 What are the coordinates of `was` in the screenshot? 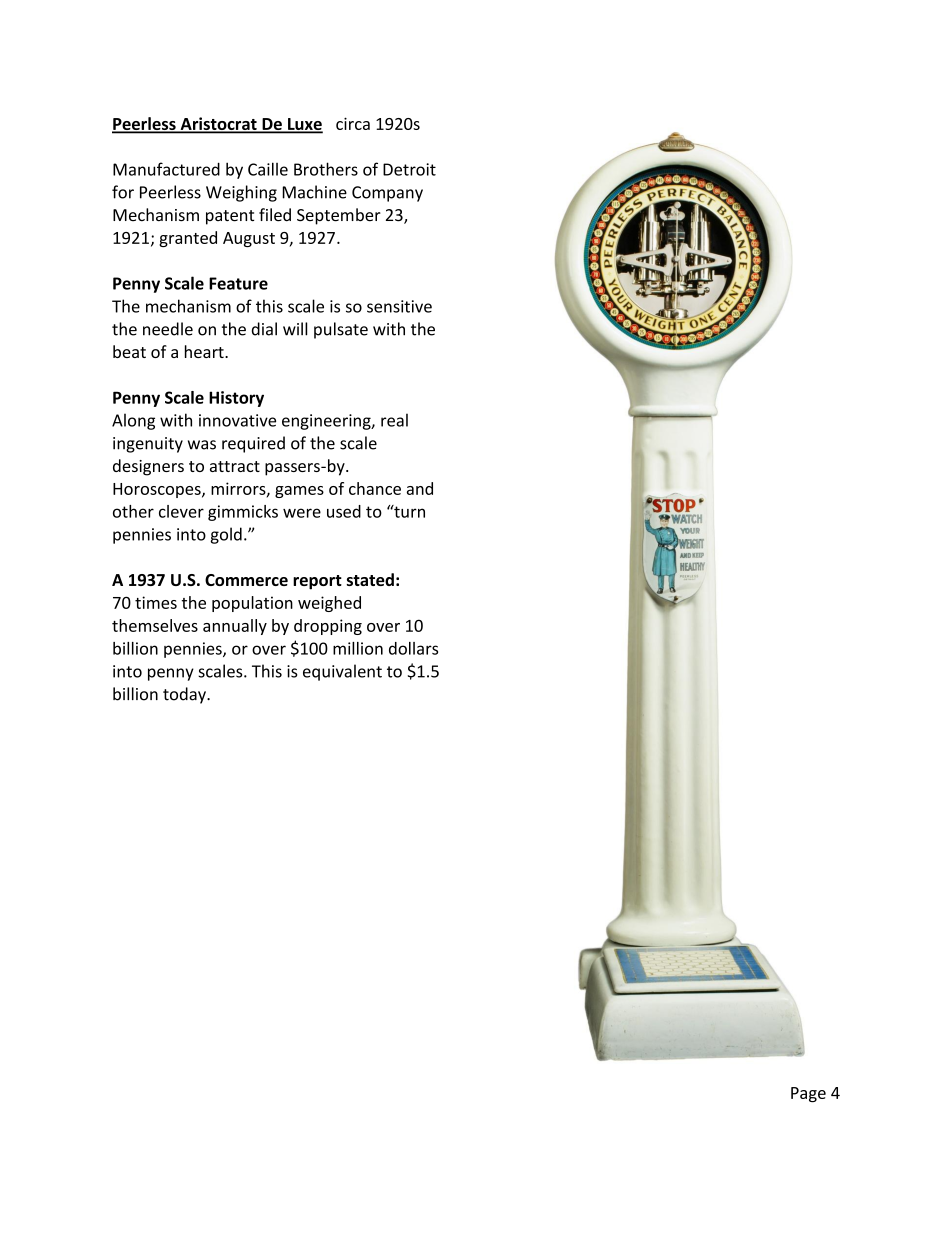 It's located at (202, 445).
